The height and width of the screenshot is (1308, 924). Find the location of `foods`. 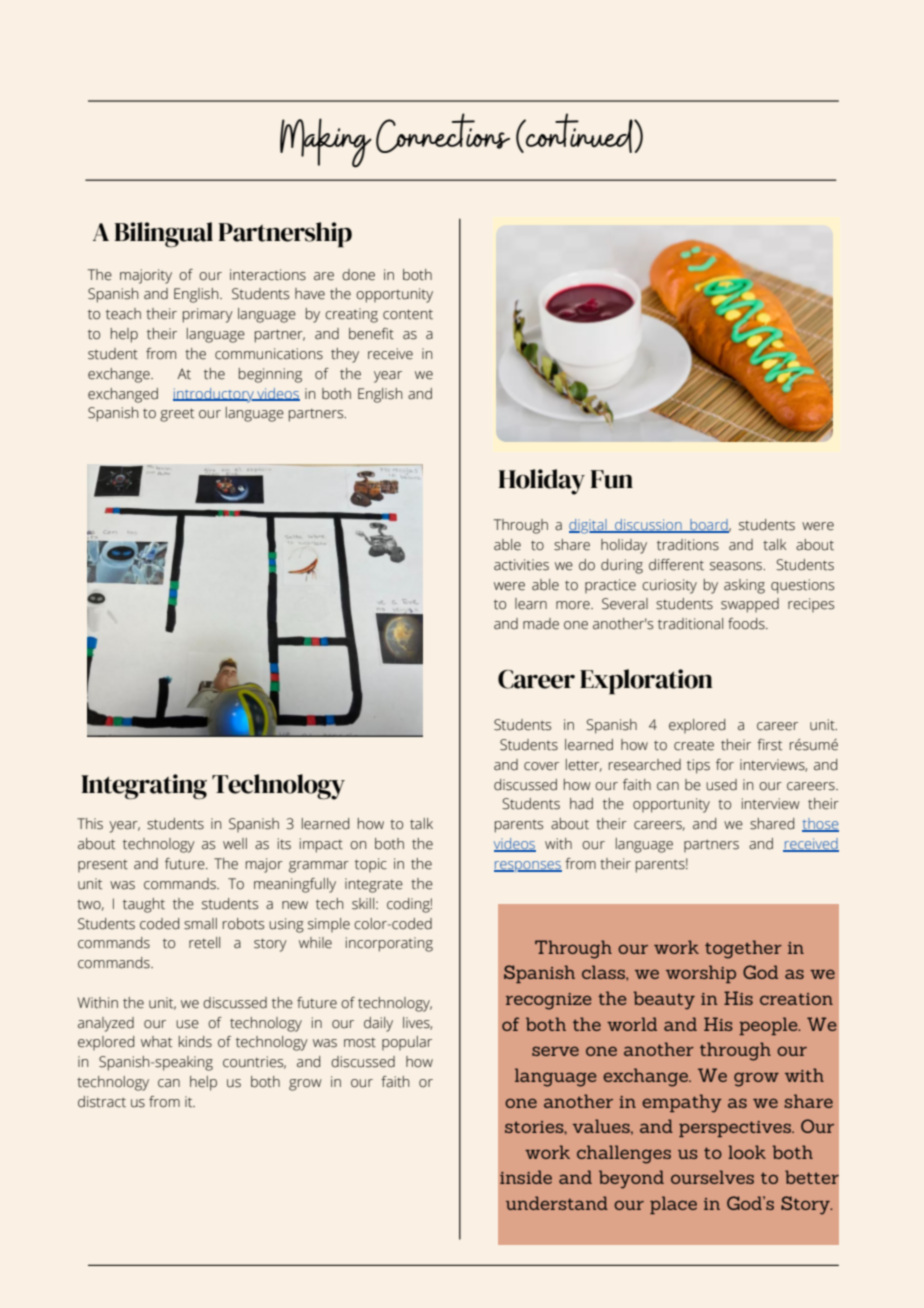

foods is located at coordinates (747, 624).
